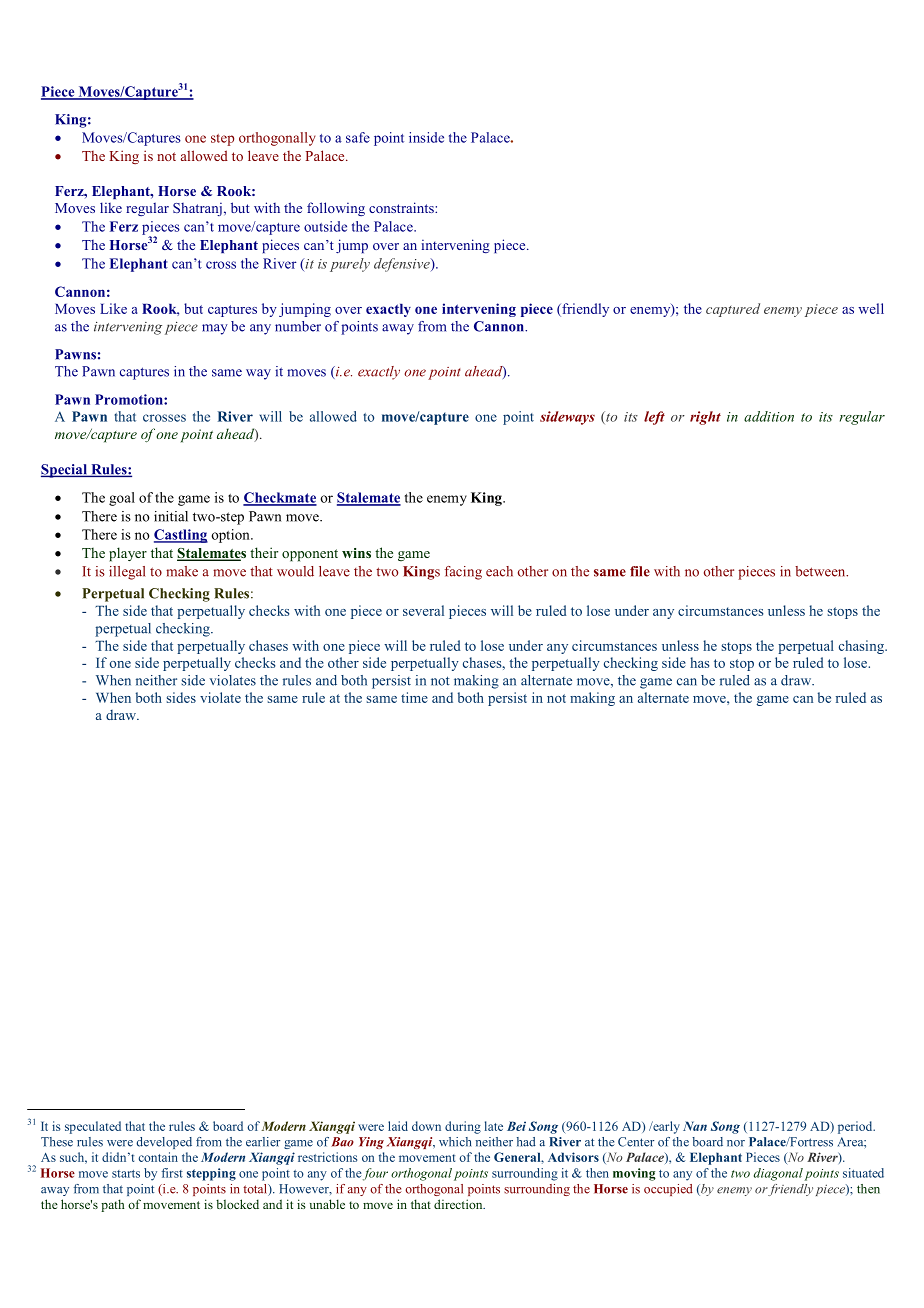 This screenshot has height=1308, width=924. I want to click on following, so click(336, 209).
